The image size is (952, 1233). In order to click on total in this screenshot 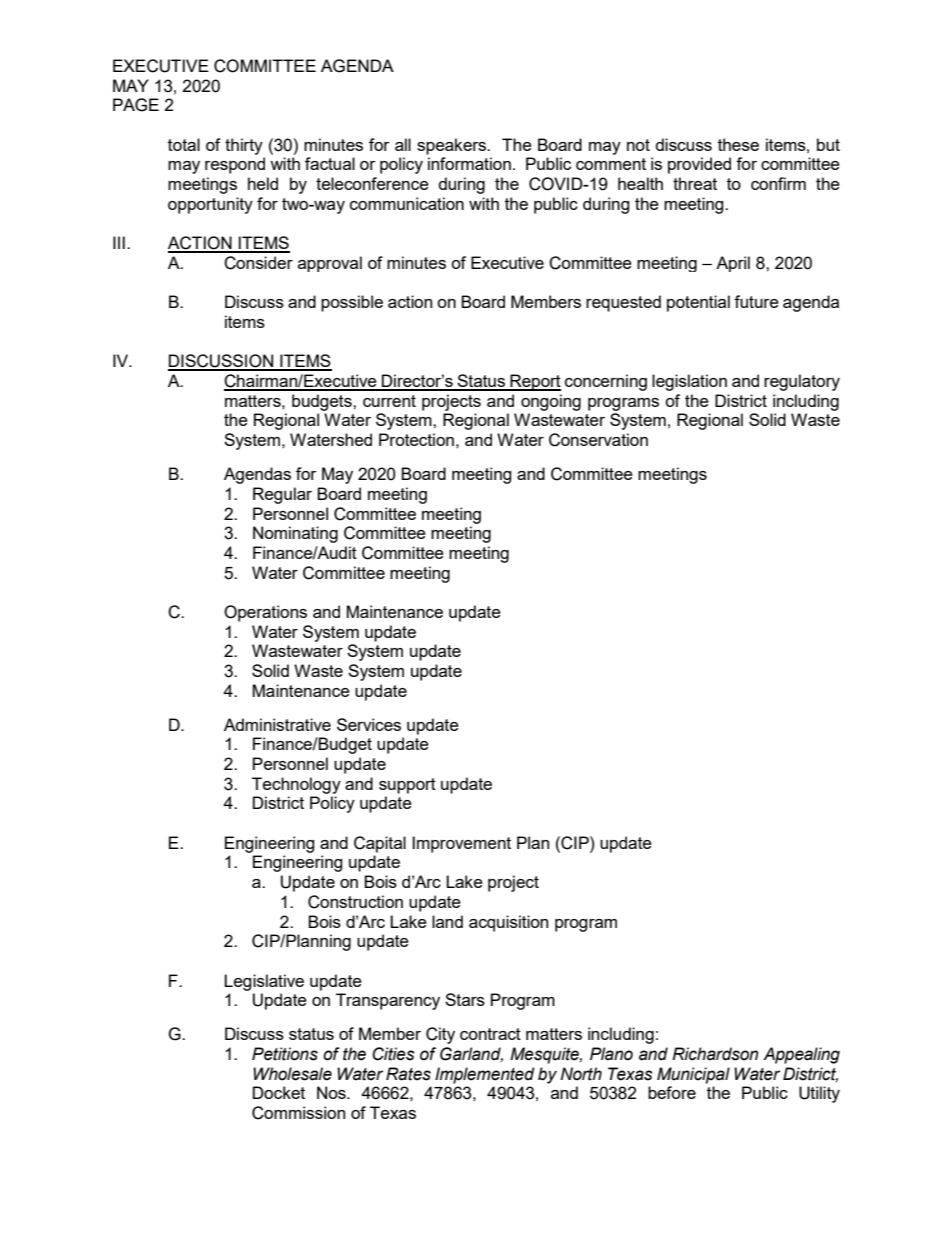, I will do `click(184, 144)`.
